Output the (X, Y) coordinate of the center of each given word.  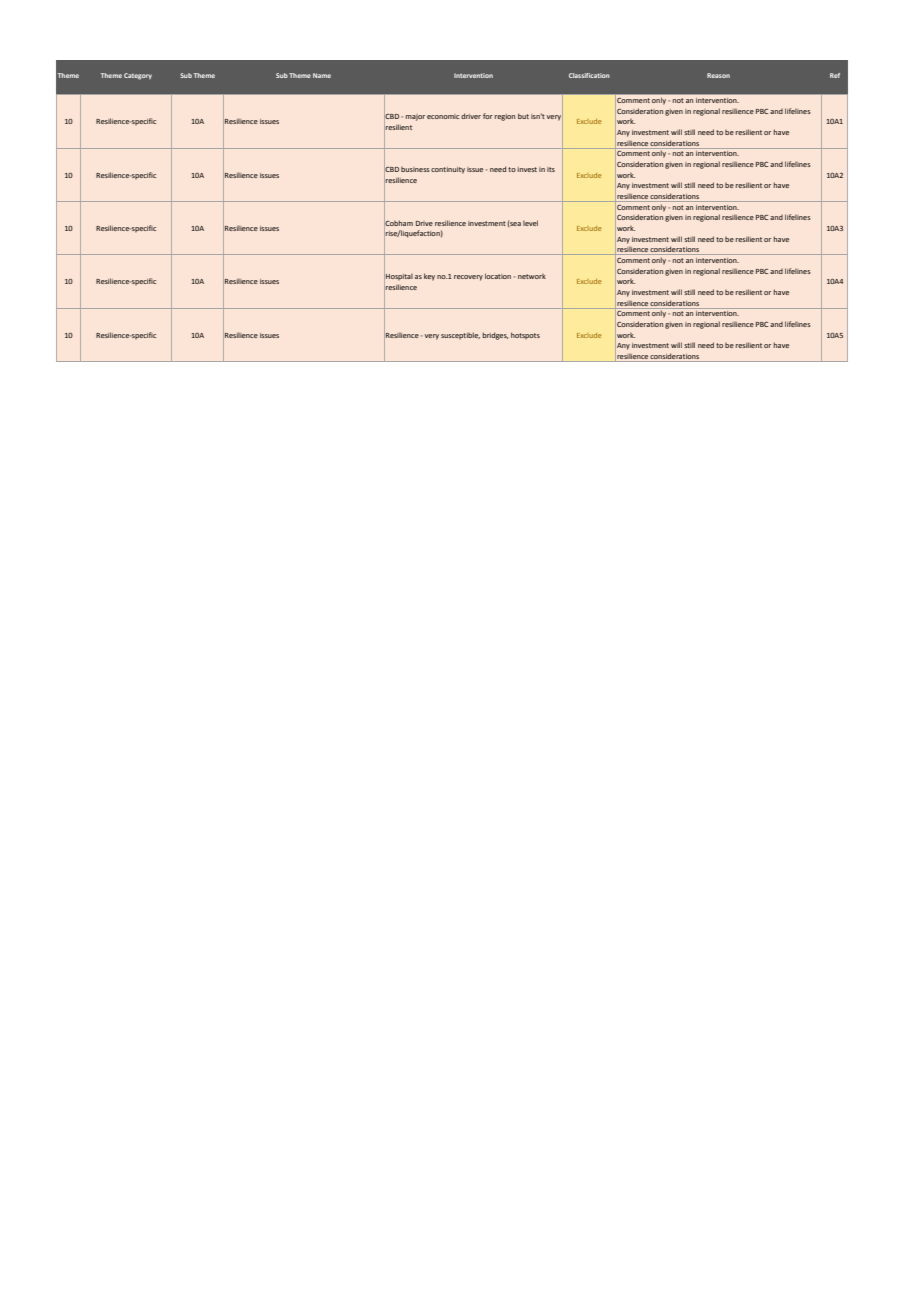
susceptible (460, 336)
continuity (448, 170)
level (530, 223)
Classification (589, 75)
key (429, 277)
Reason (718, 75)
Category (138, 76)
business (415, 169)
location (498, 276)
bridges (495, 336)
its (551, 169)
